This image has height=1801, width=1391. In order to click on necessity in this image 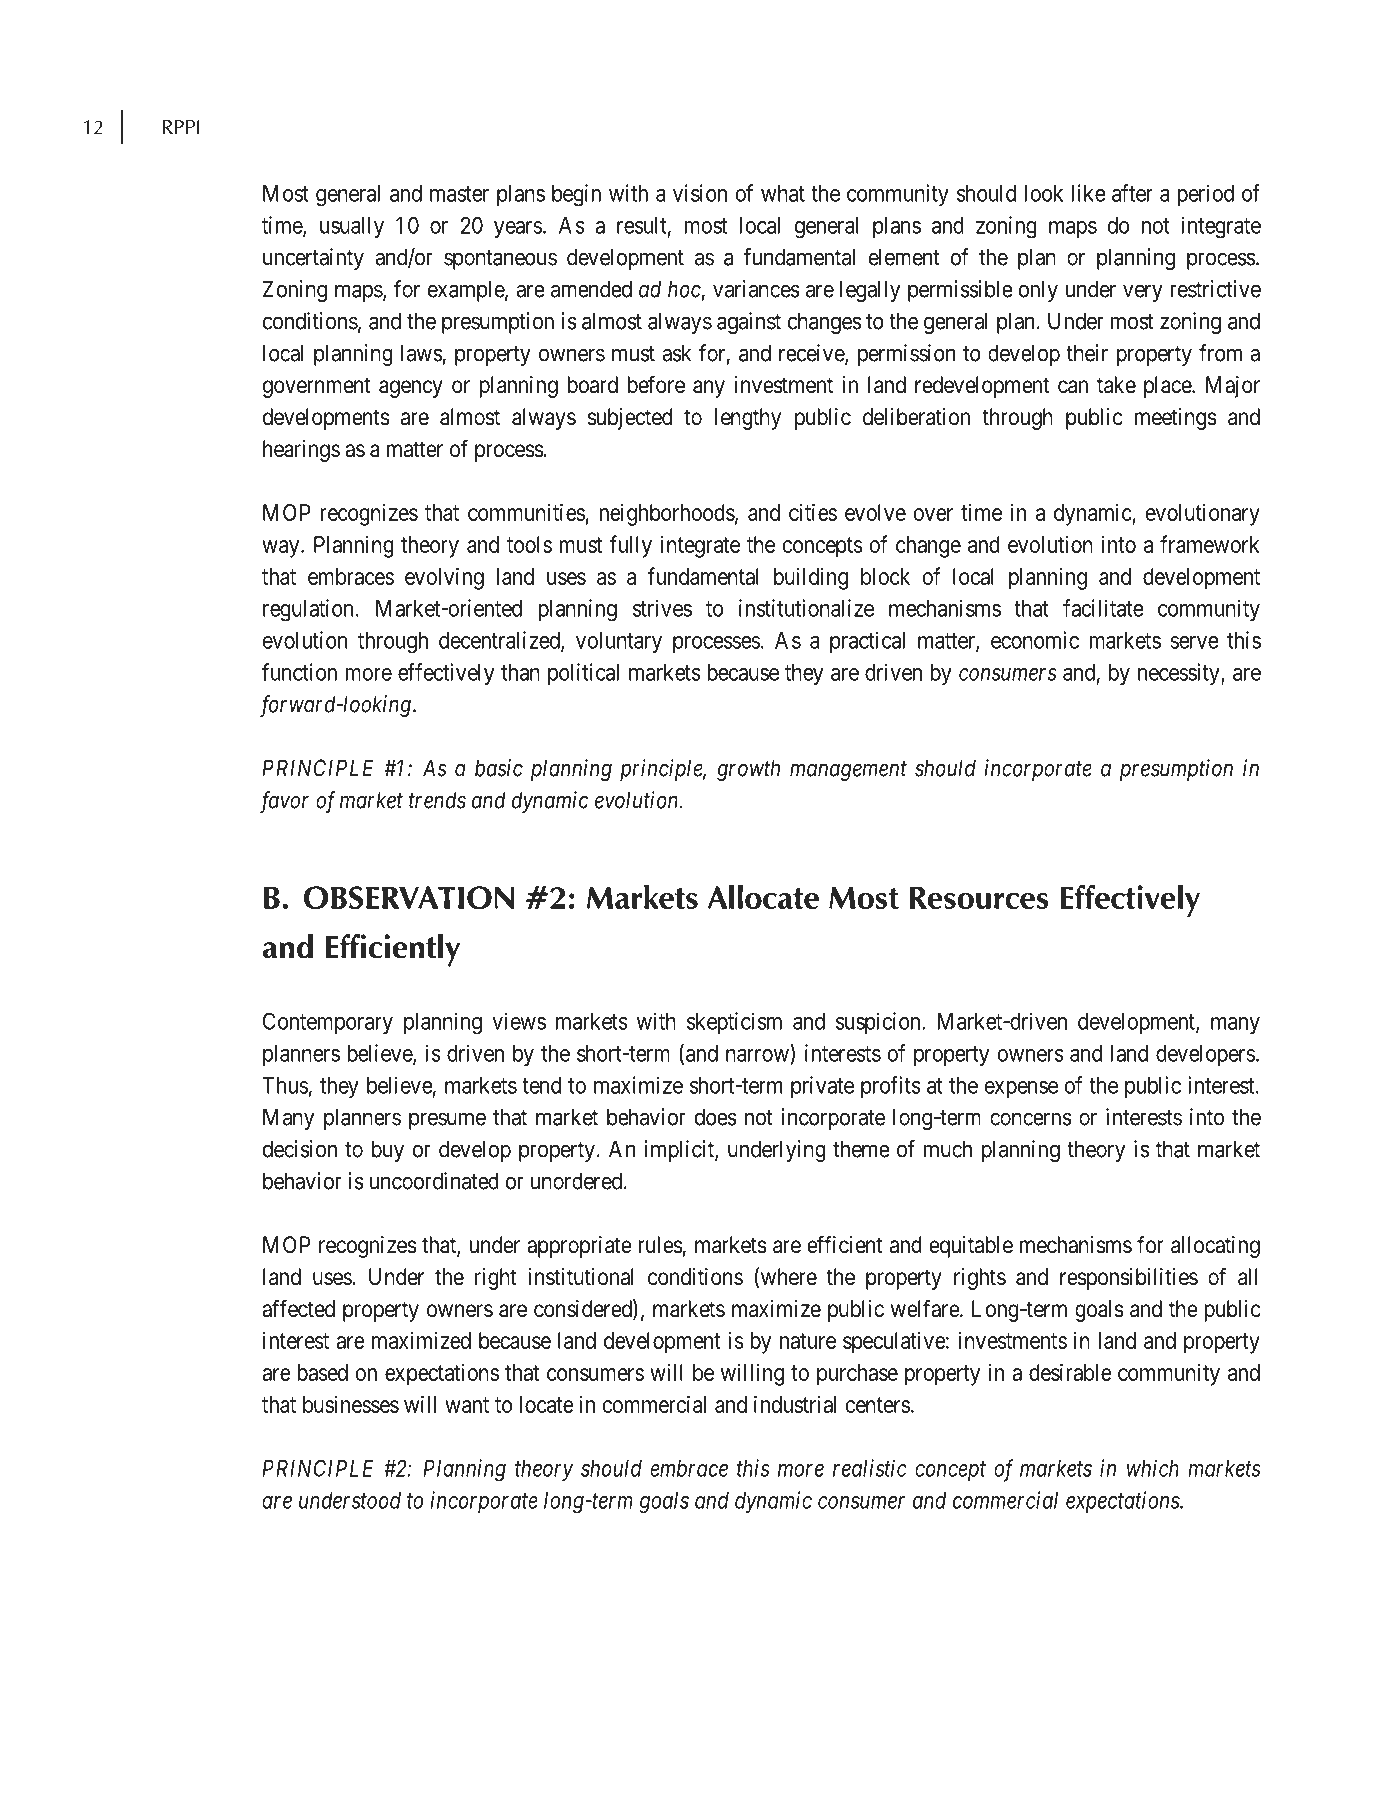, I will do `click(1180, 674)`.
